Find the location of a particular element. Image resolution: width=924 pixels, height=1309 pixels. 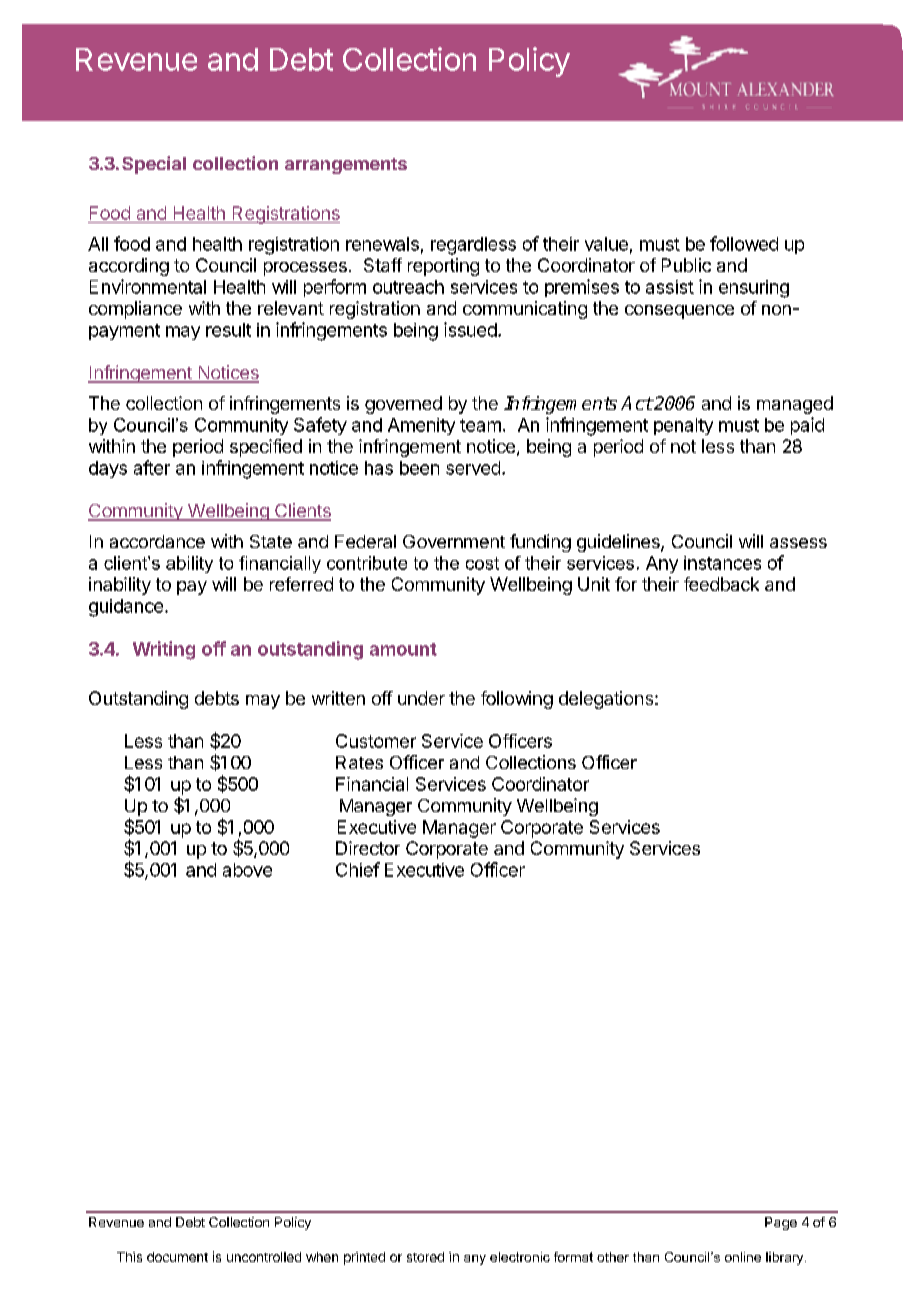

online is located at coordinates (743, 1257).
